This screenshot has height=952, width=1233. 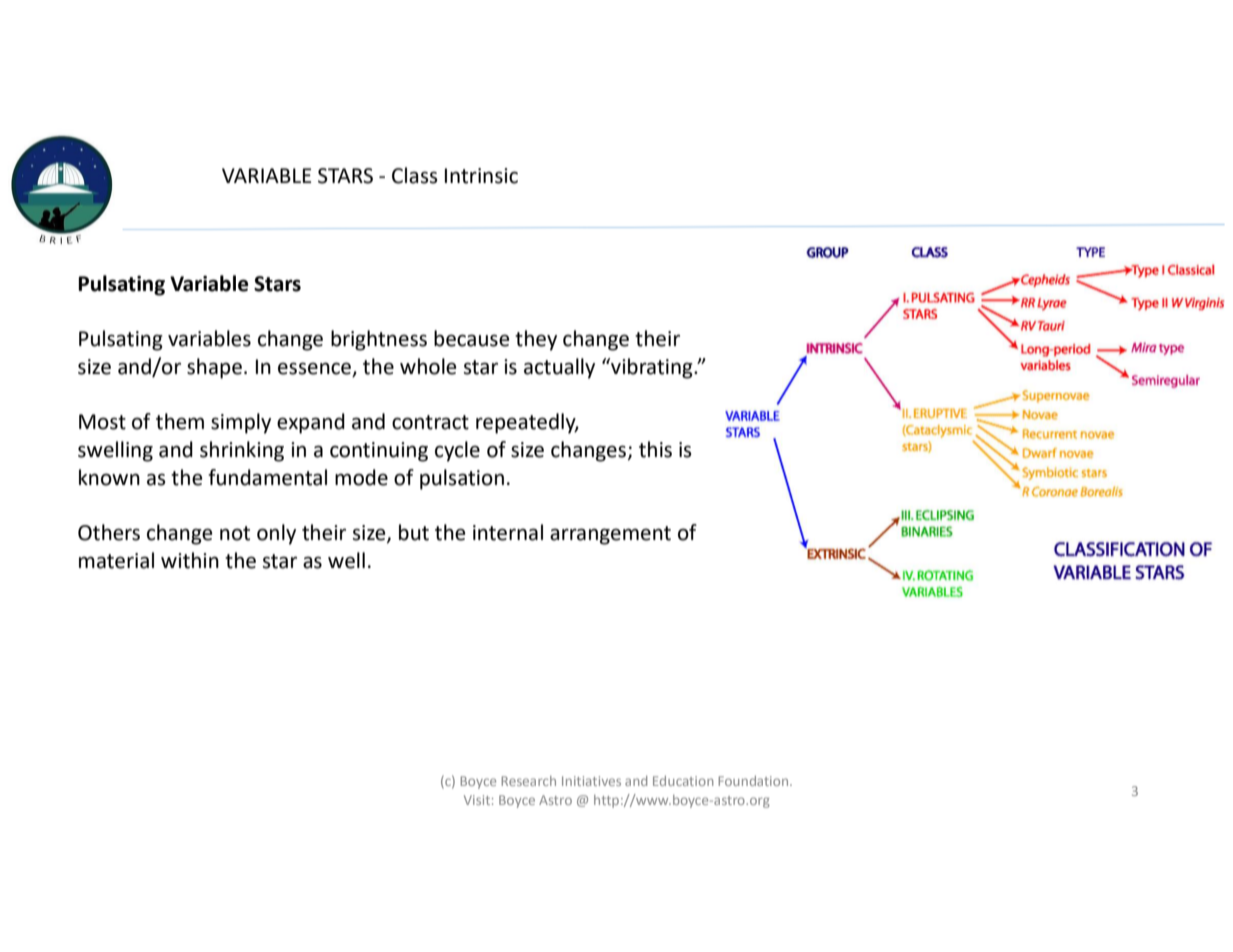 I want to click on Research, so click(x=528, y=781).
